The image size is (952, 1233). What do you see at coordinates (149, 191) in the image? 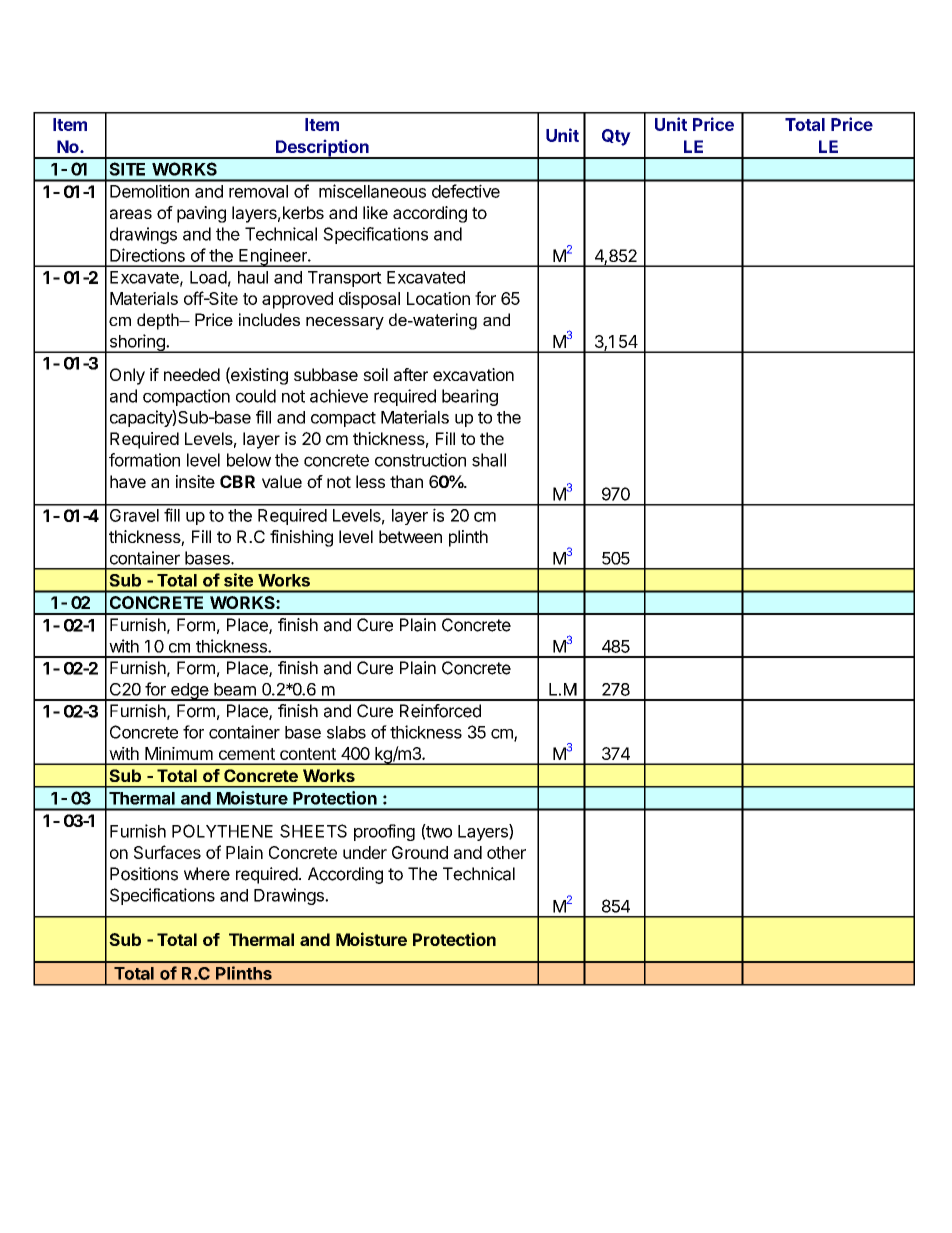
I see `Demolition` at bounding box center [149, 191].
